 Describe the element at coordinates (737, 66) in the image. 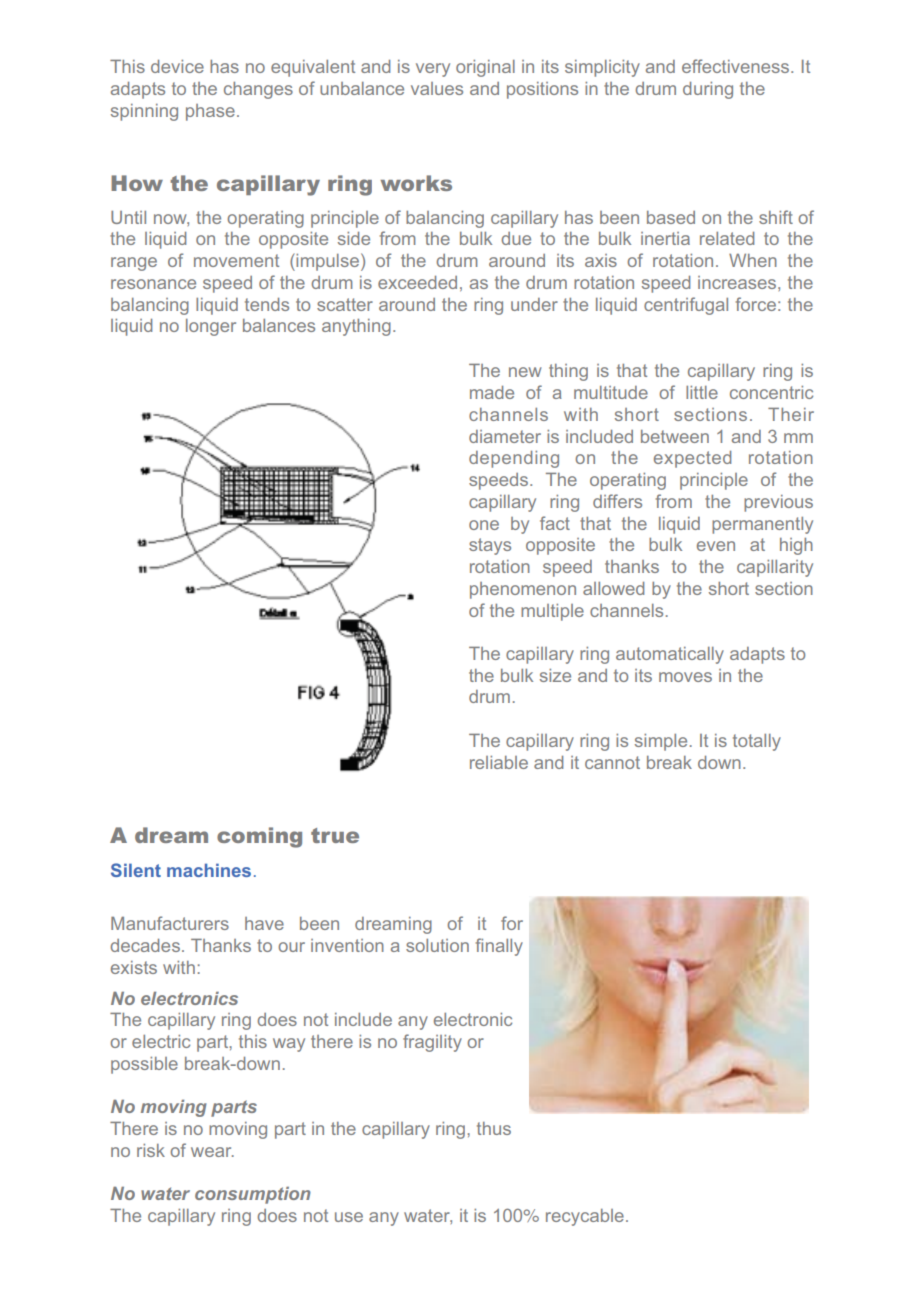

I see `effectiveness` at that location.
